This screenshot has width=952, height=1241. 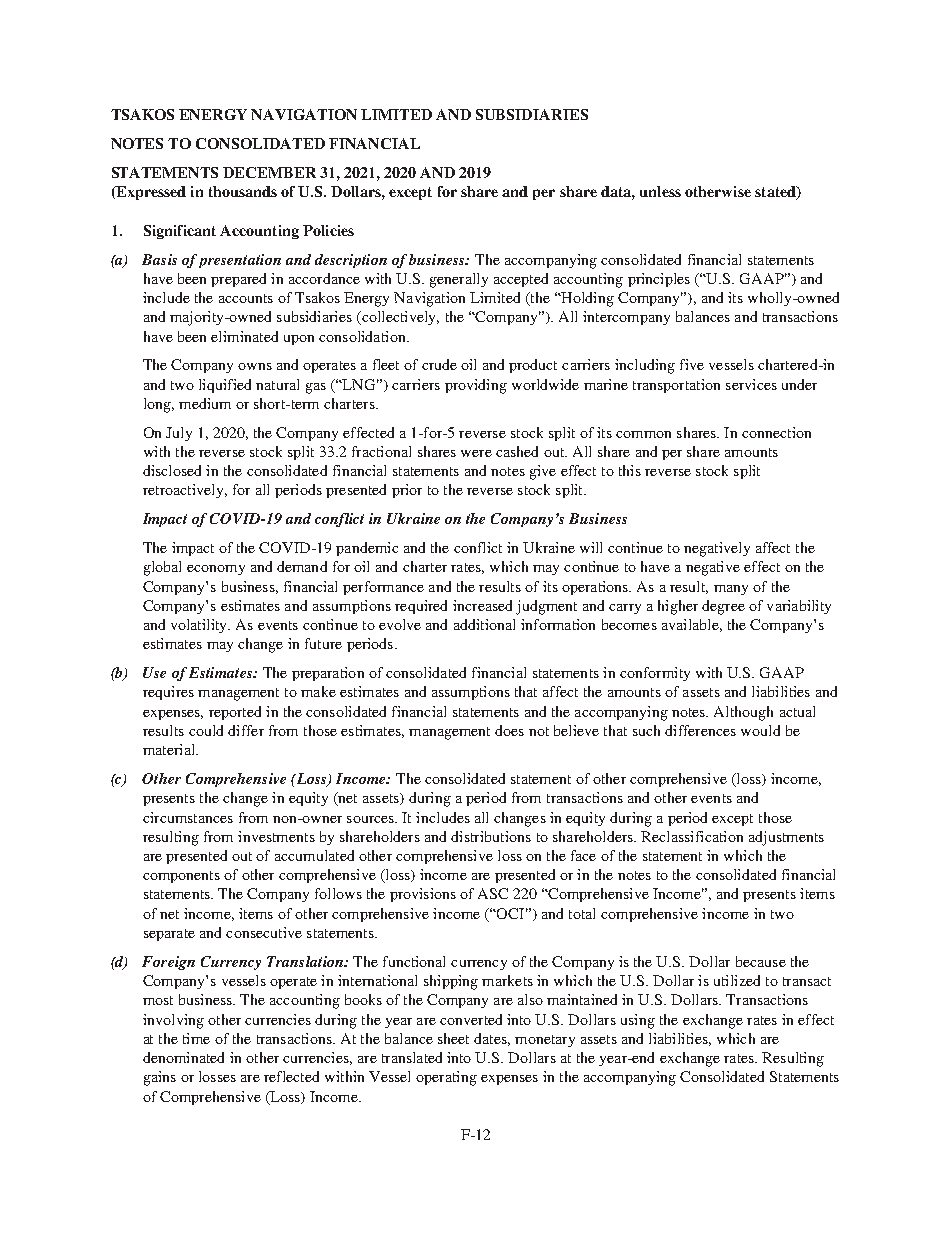 What do you see at coordinates (453, 1038) in the screenshot?
I see `sheet` at bounding box center [453, 1038].
